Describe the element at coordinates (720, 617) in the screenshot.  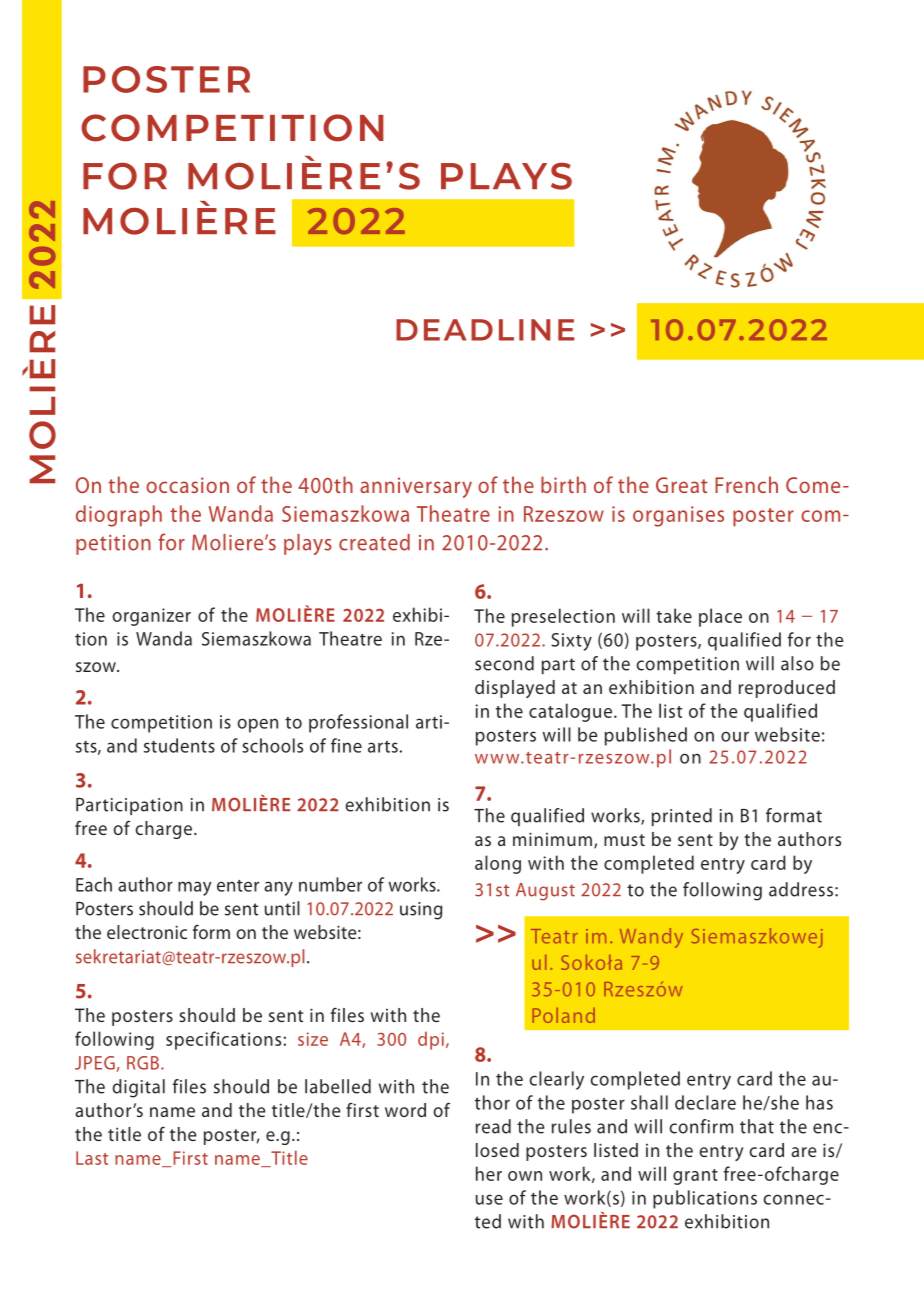
I see `place` at that location.
